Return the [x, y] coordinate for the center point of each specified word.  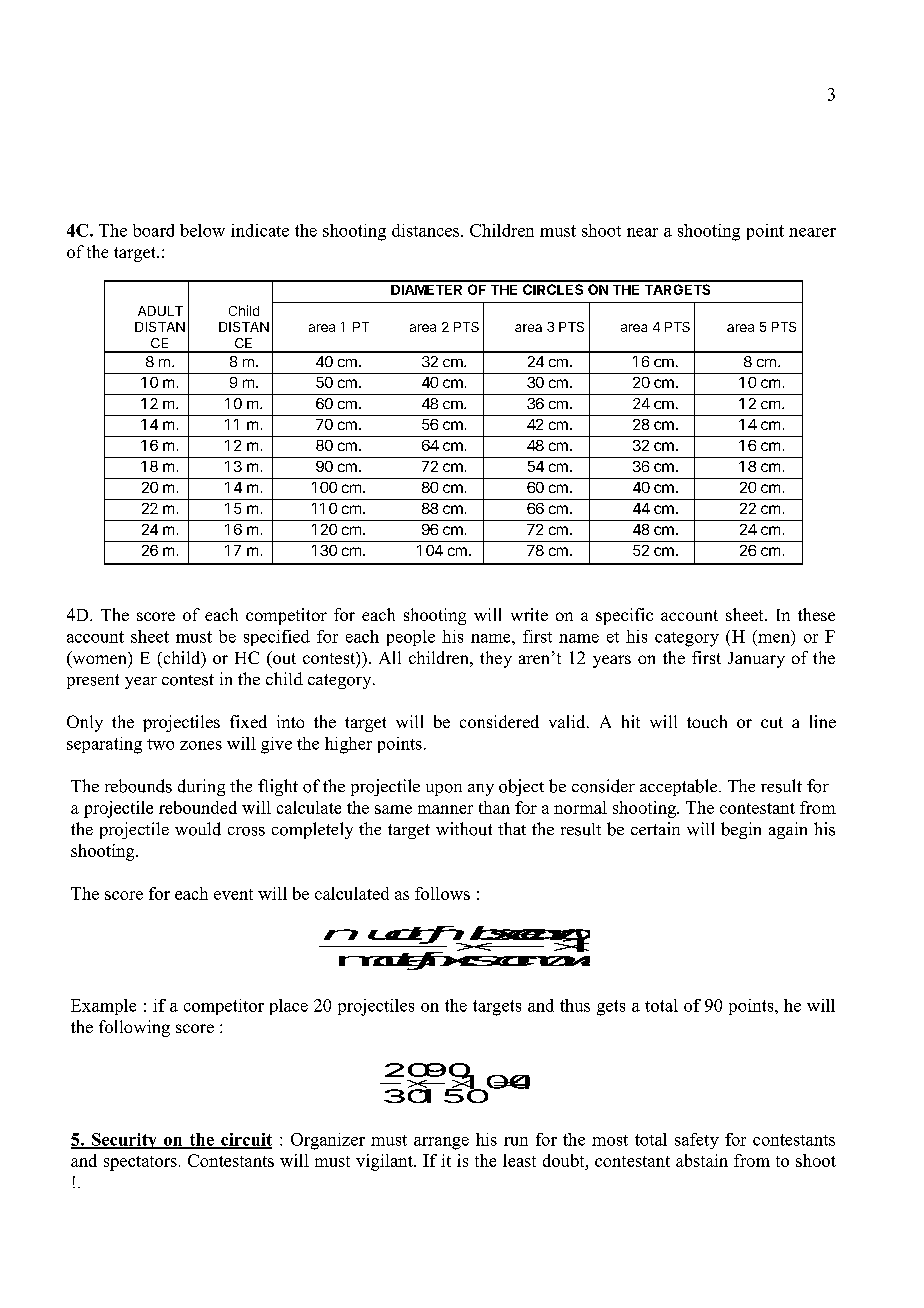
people [411, 638]
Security [124, 1141]
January [756, 660]
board [153, 230]
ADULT [160, 311]
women [98, 661]
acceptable [680, 787]
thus [575, 1005]
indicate [260, 230]
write [529, 614]
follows [442, 893]
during [201, 787]
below [202, 230]
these [816, 614]
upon [444, 790]
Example [103, 1007]
